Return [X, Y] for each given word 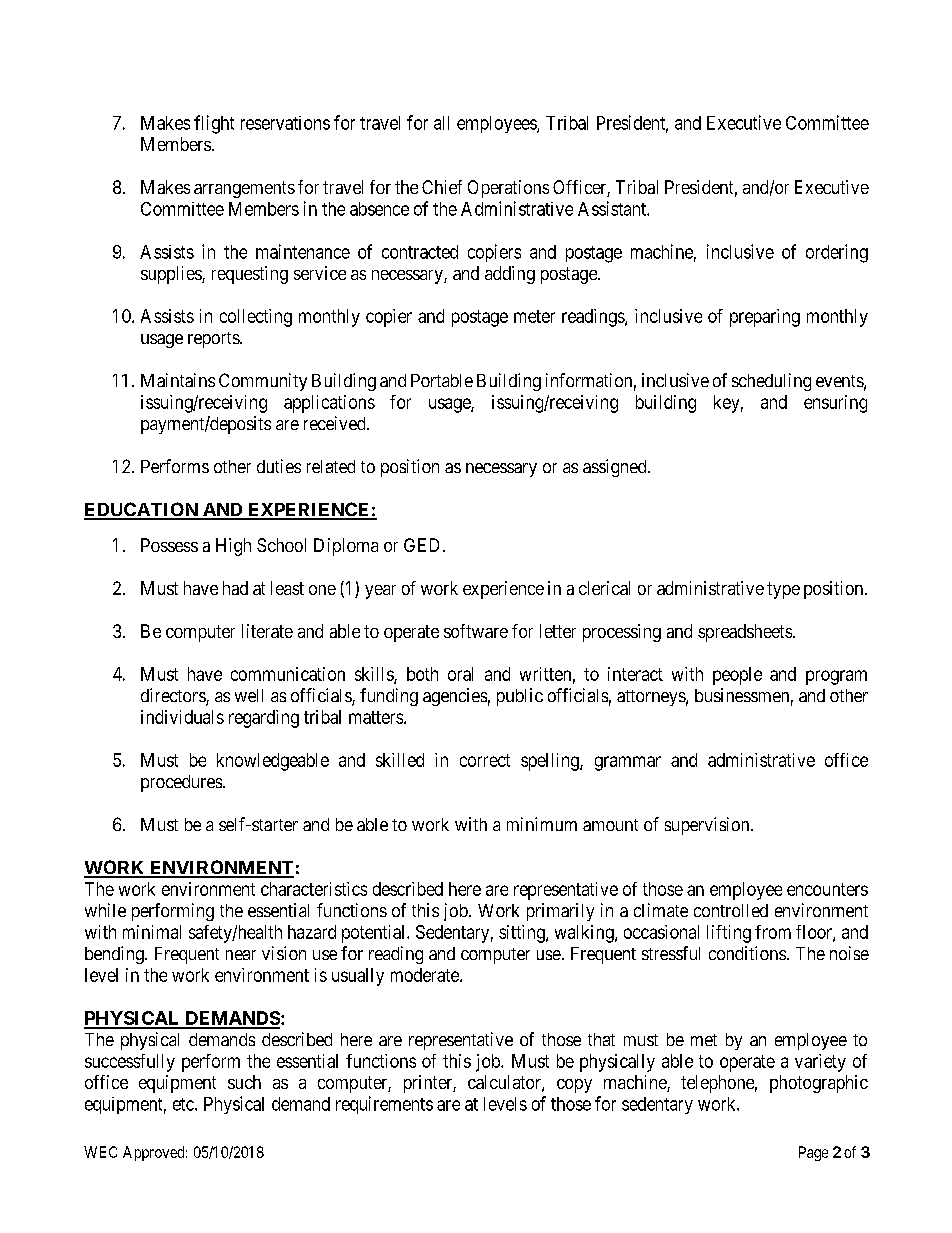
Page [813, 1153]
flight [214, 124]
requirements [384, 1105]
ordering [837, 253]
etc [184, 1104]
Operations [508, 189]
